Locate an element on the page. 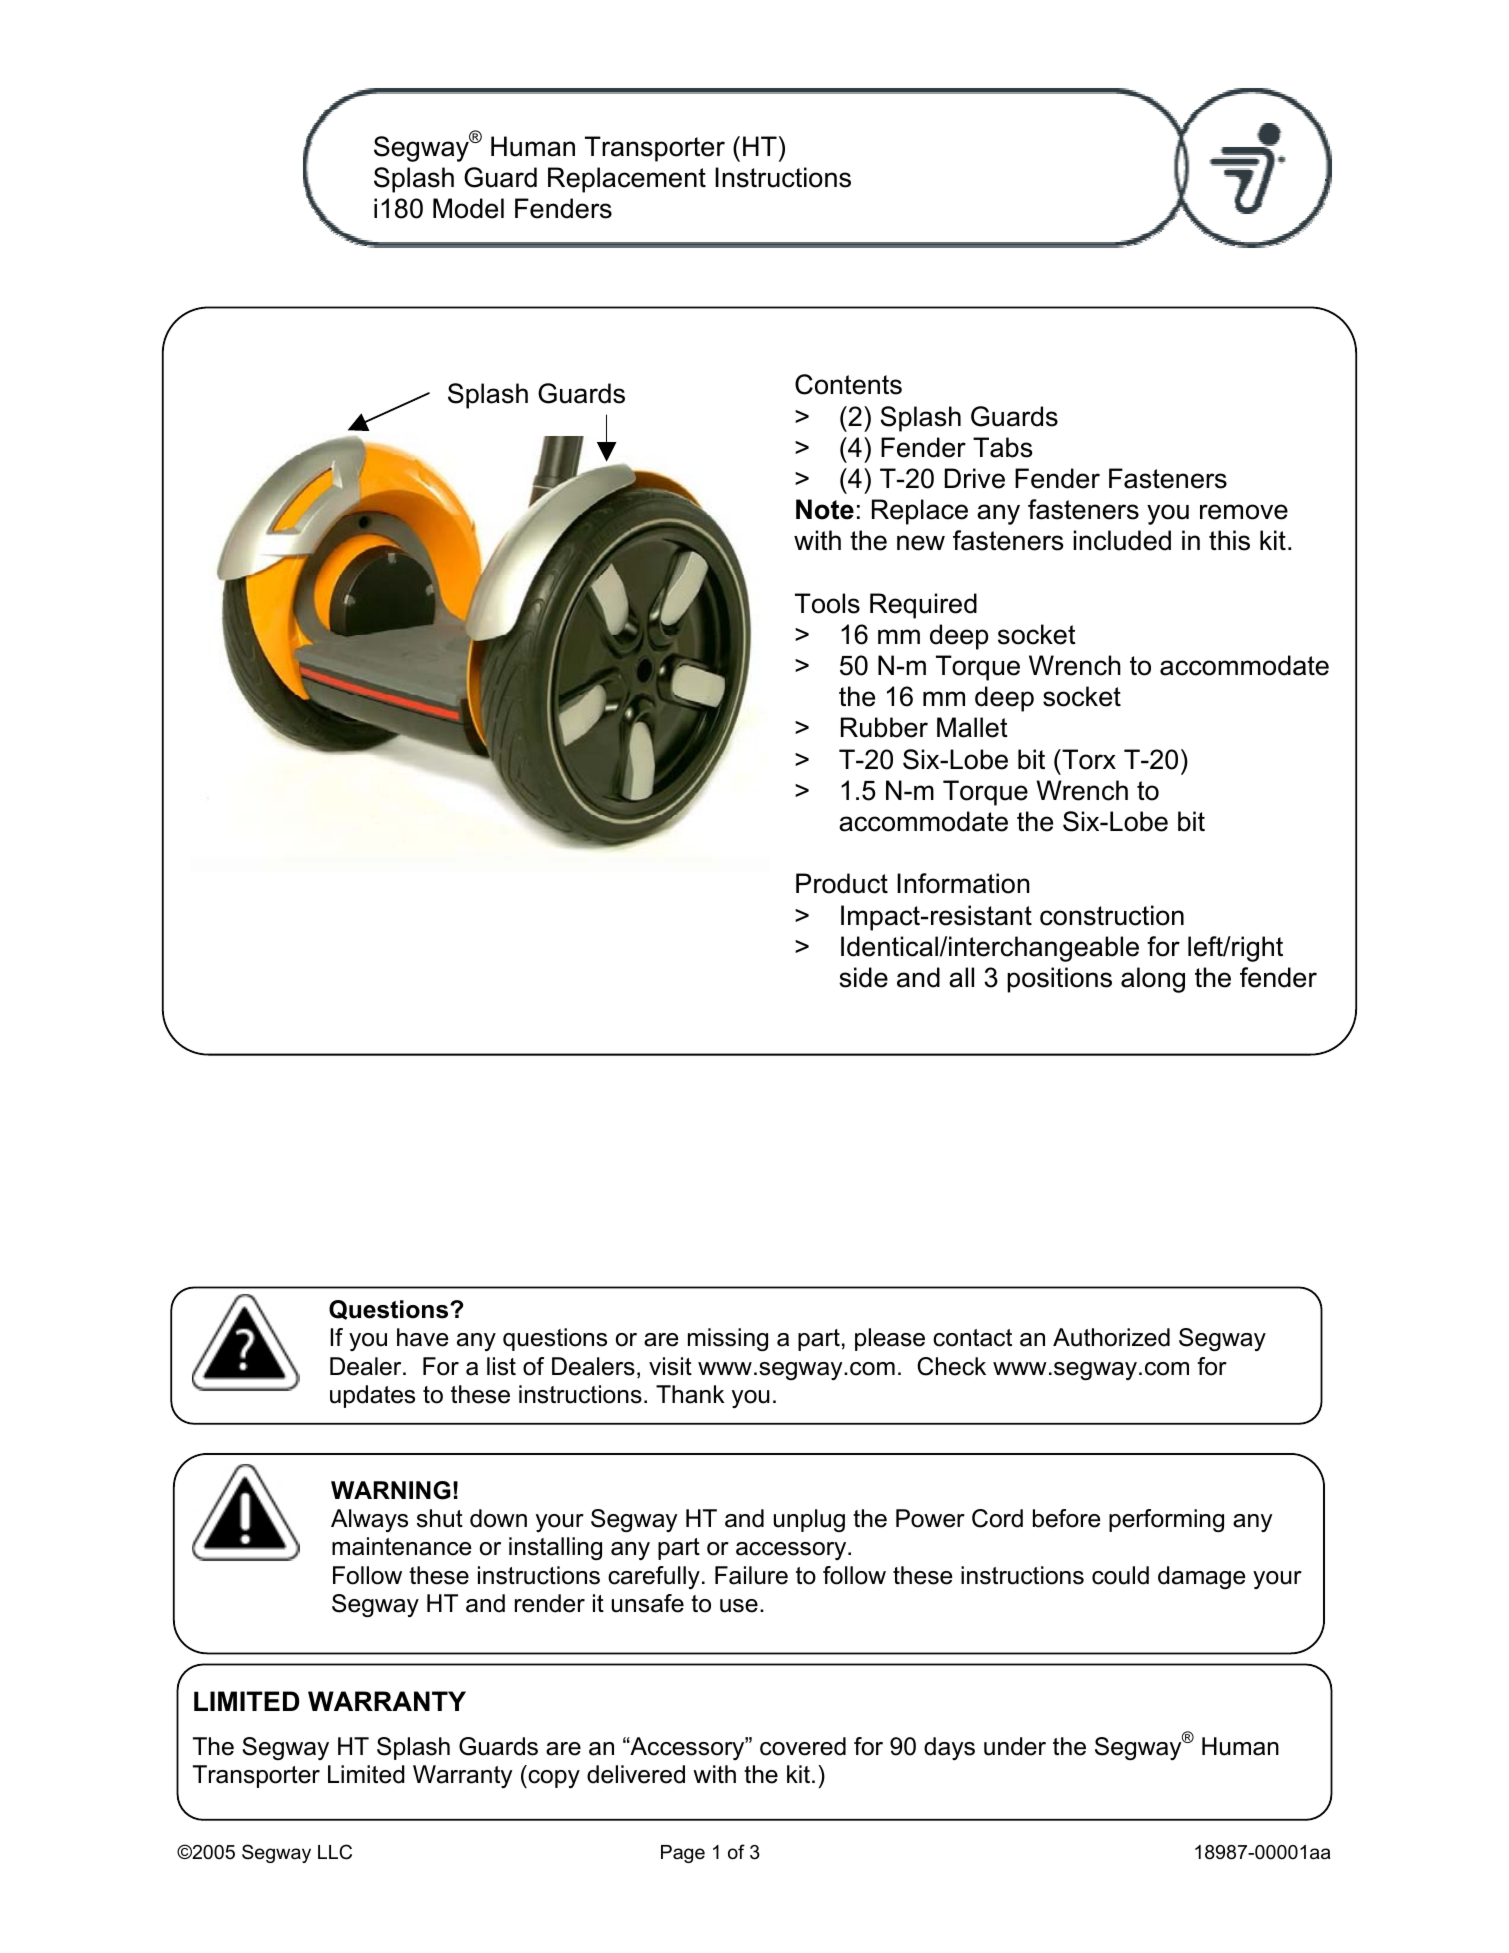  side is located at coordinates (863, 977).
